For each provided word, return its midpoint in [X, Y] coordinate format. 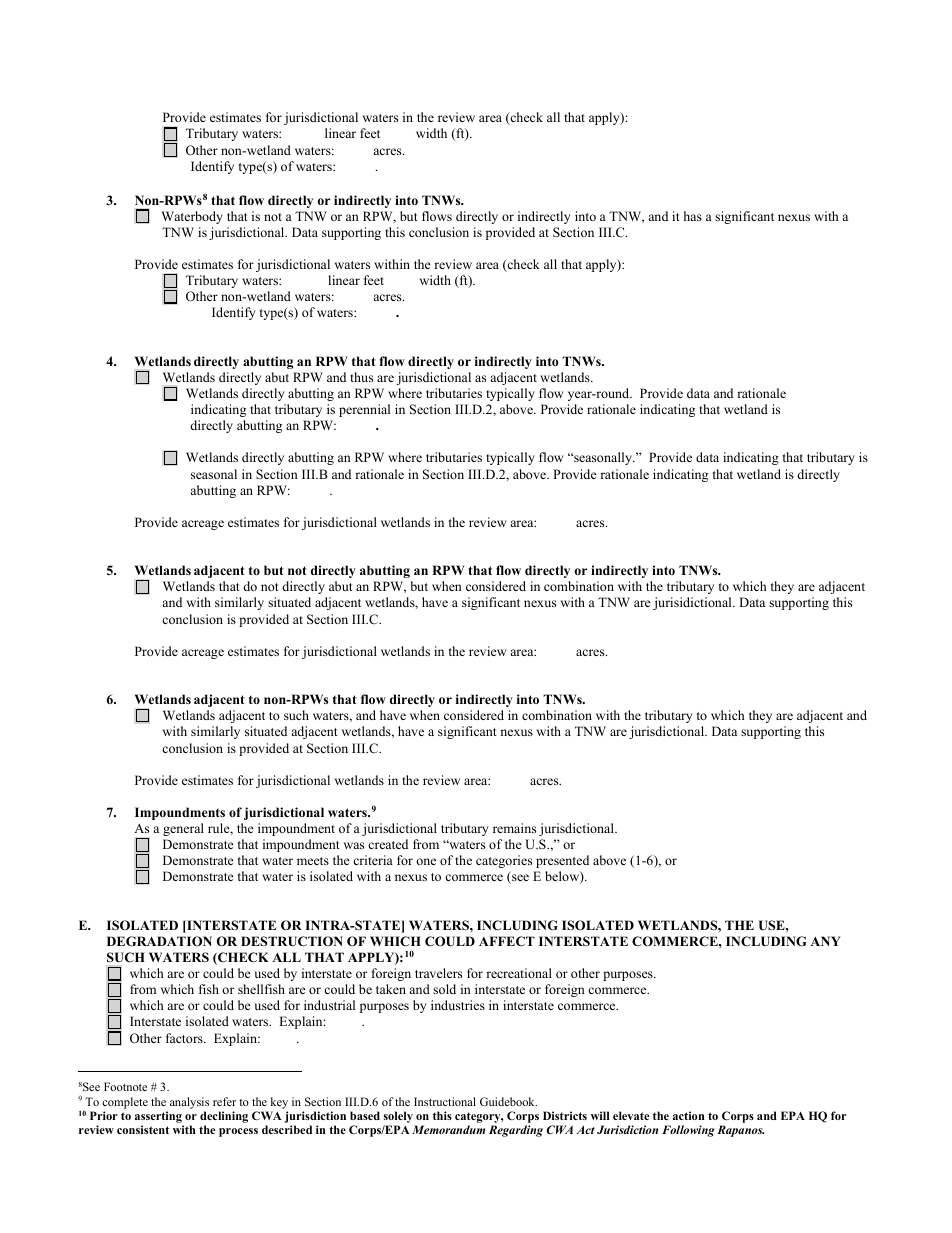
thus [361, 377]
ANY [825, 941]
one [426, 861]
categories [504, 861]
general [183, 829]
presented [562, 861]
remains [514, 828]
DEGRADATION [159, 941]
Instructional [445, 1101]
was [354, 845]
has [693, 216]
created [388, 844]
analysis [189, 1103]
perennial [364, 410]
